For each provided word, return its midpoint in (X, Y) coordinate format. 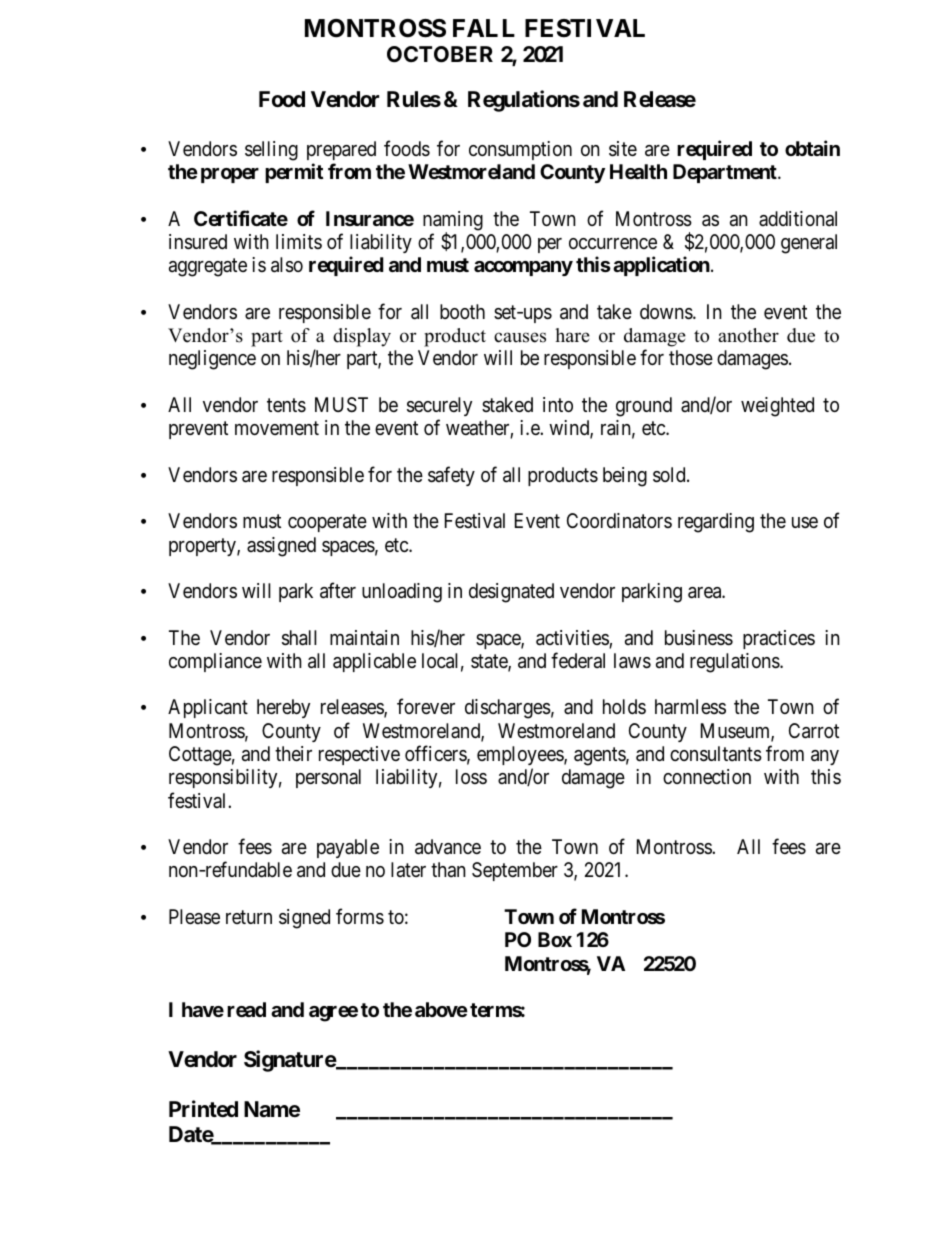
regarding (716, 523)
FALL (484, 28)
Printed (203, 1108)
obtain (812, 148)
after (338, 591)
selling (271, 151)
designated (511, 593)
